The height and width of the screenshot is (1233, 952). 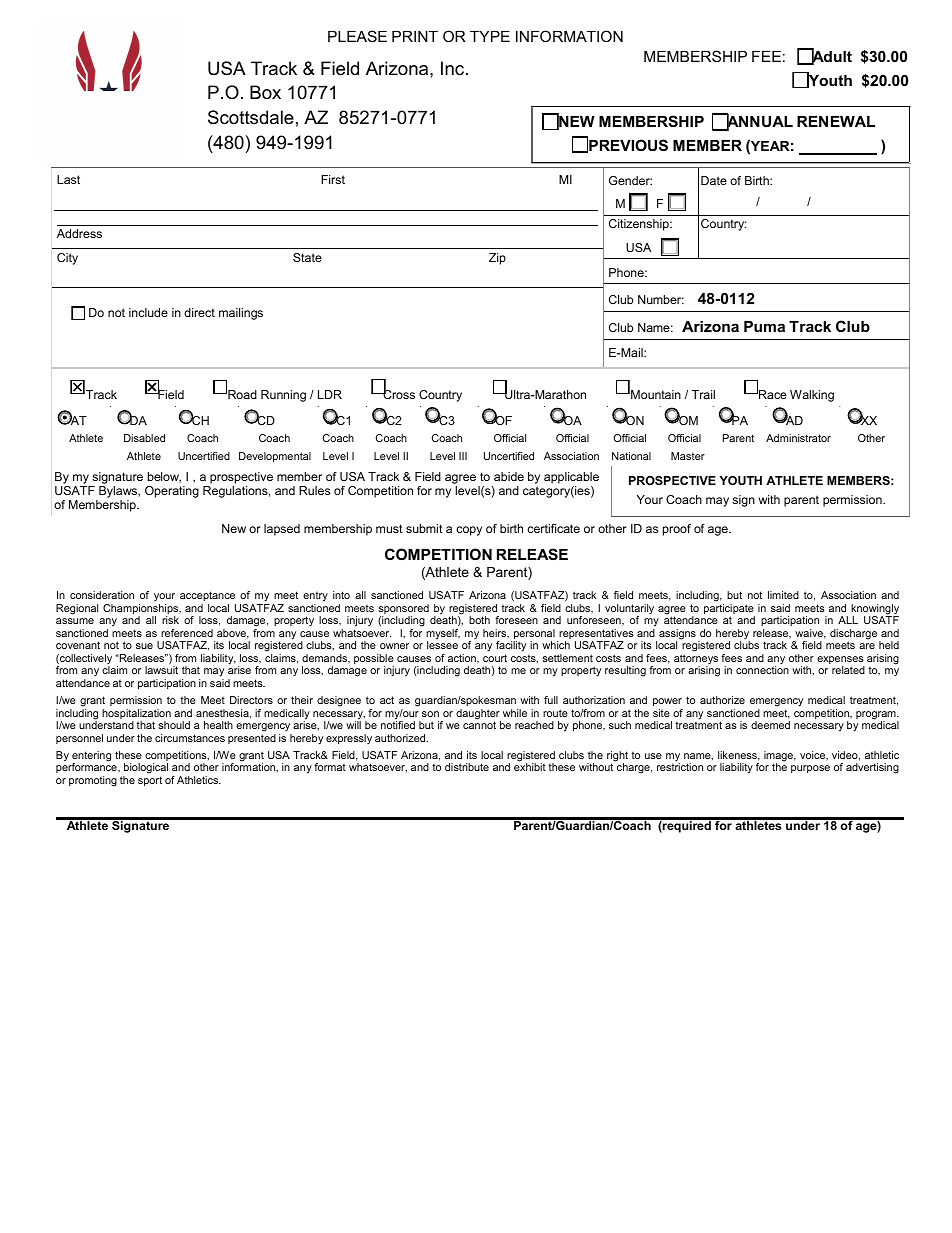 What do you see at coordinates (497, 259) in the screenshot?
I see `Zip` at bounding box center [497, 259].
